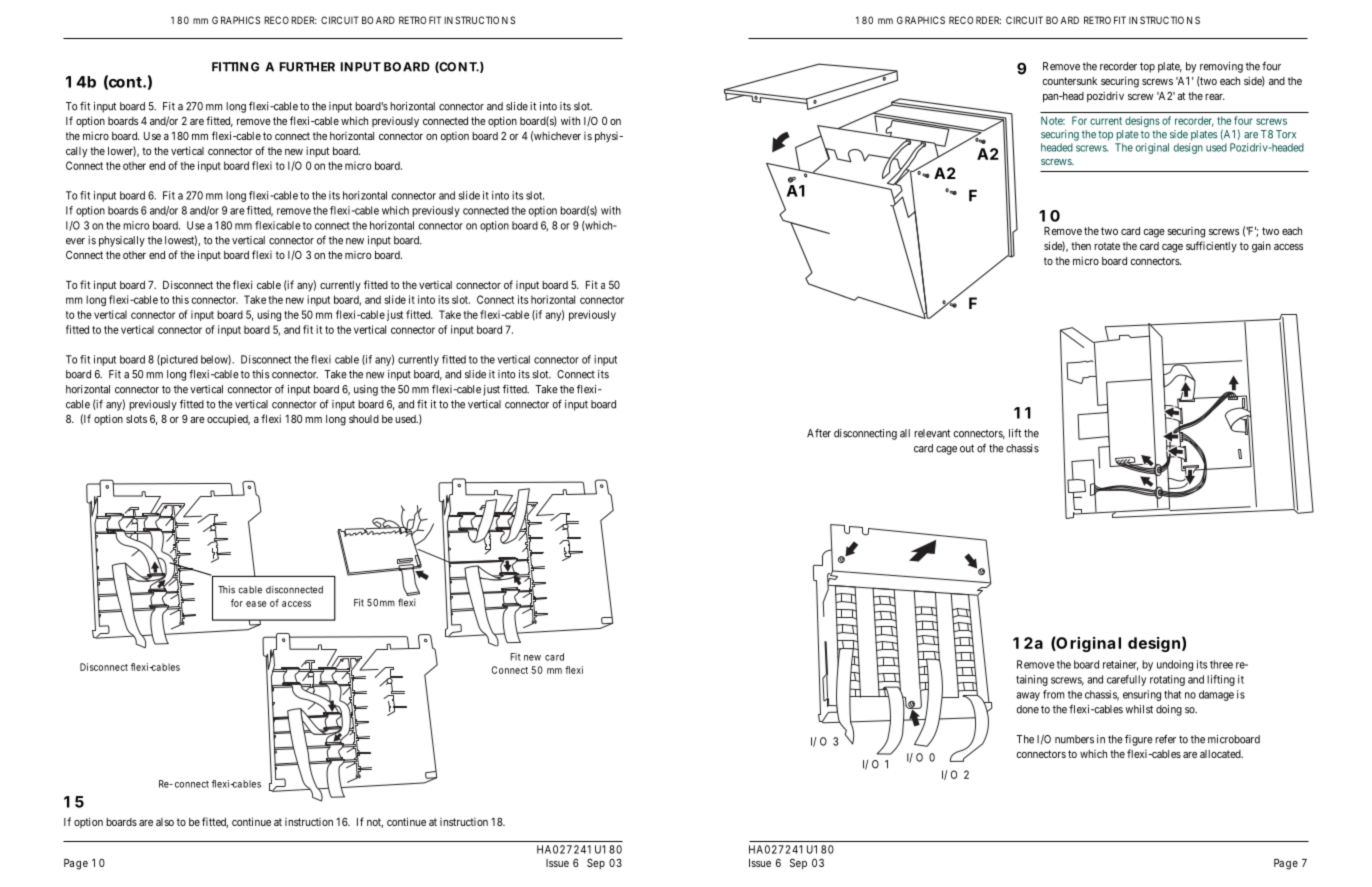  I want to click on should, so click(364, 419).
